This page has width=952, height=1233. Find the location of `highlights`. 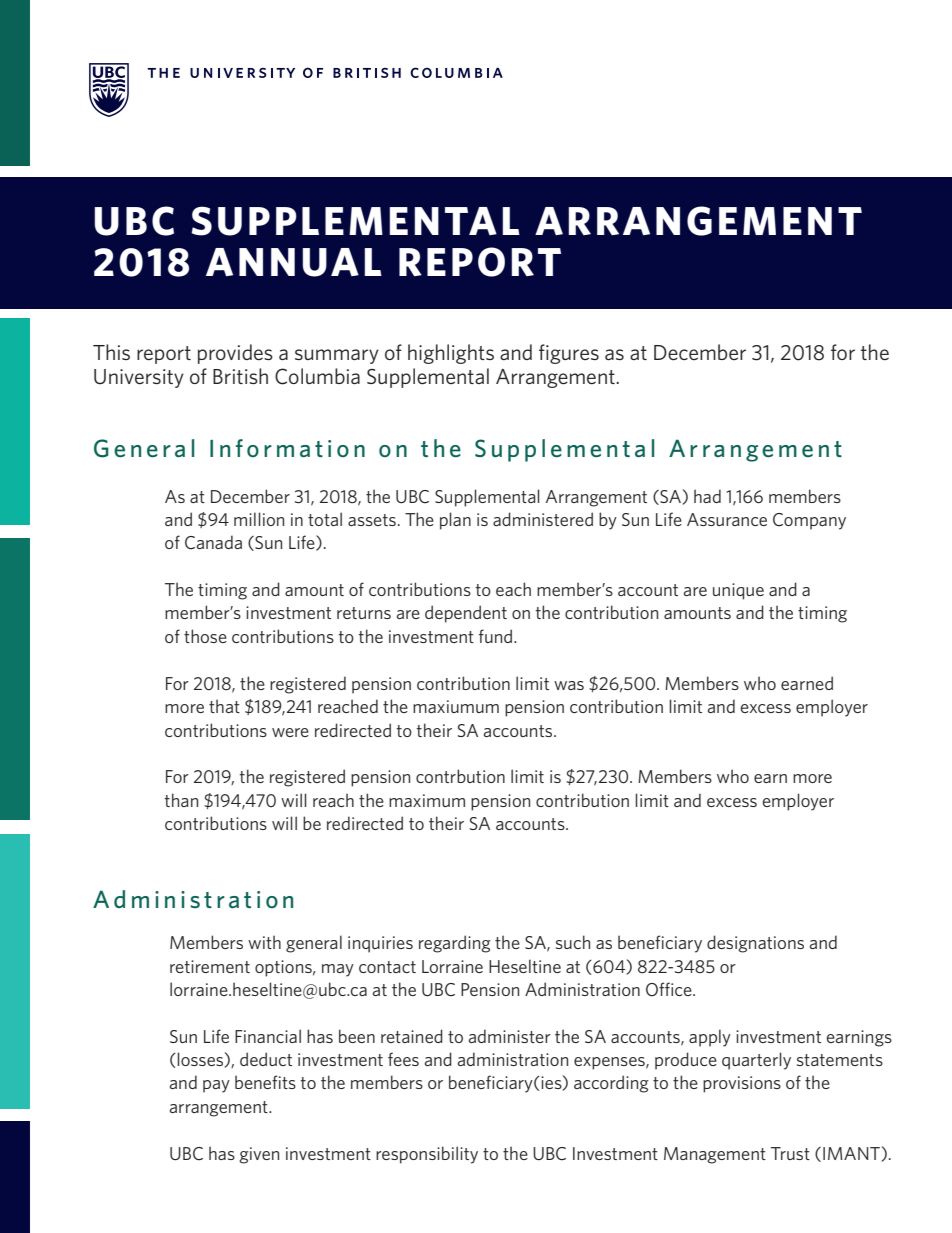

highlights is located at coordinates (451, 354).
